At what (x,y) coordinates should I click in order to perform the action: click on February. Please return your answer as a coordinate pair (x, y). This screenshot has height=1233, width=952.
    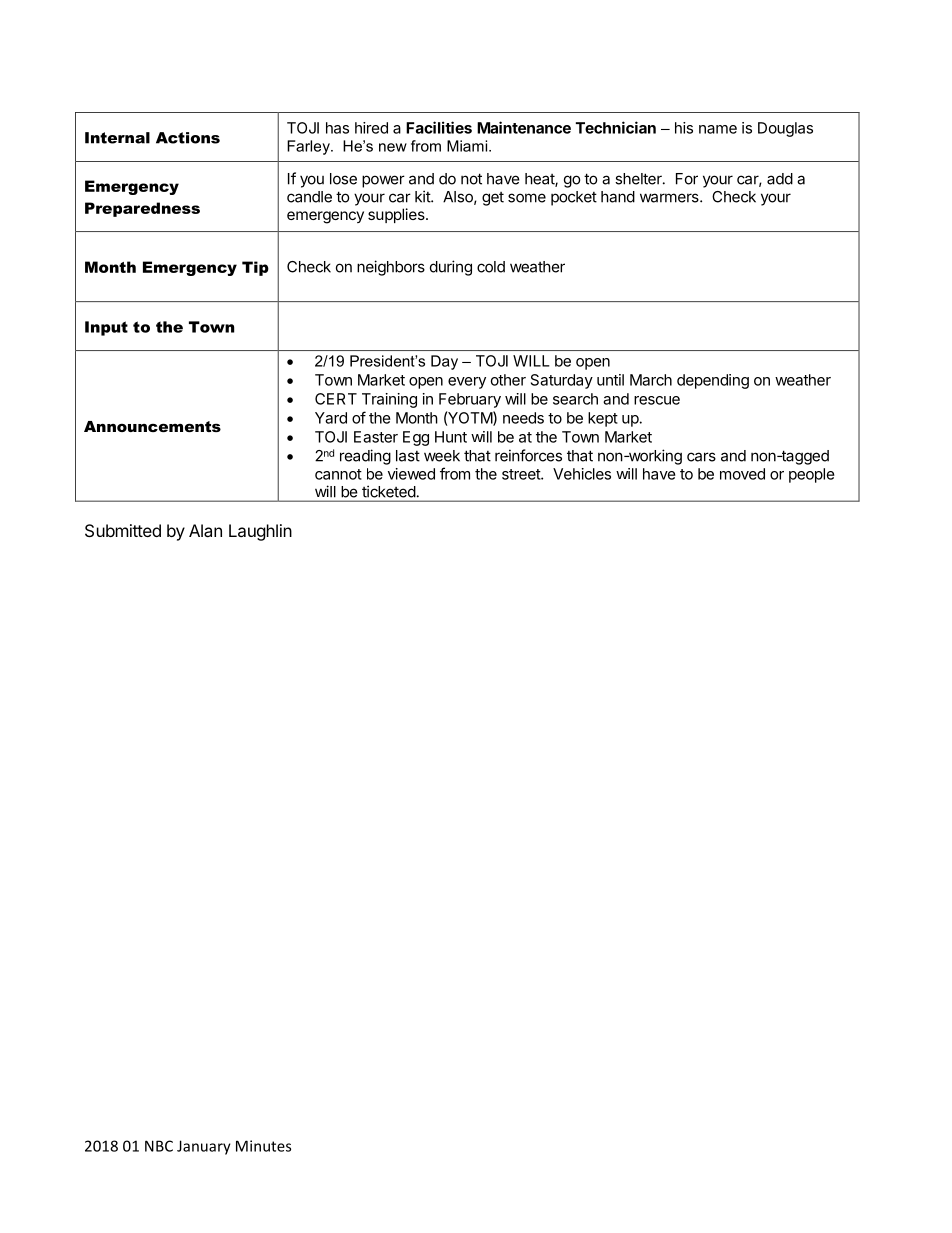
    Looking at the image, I should click on (470, 400).
